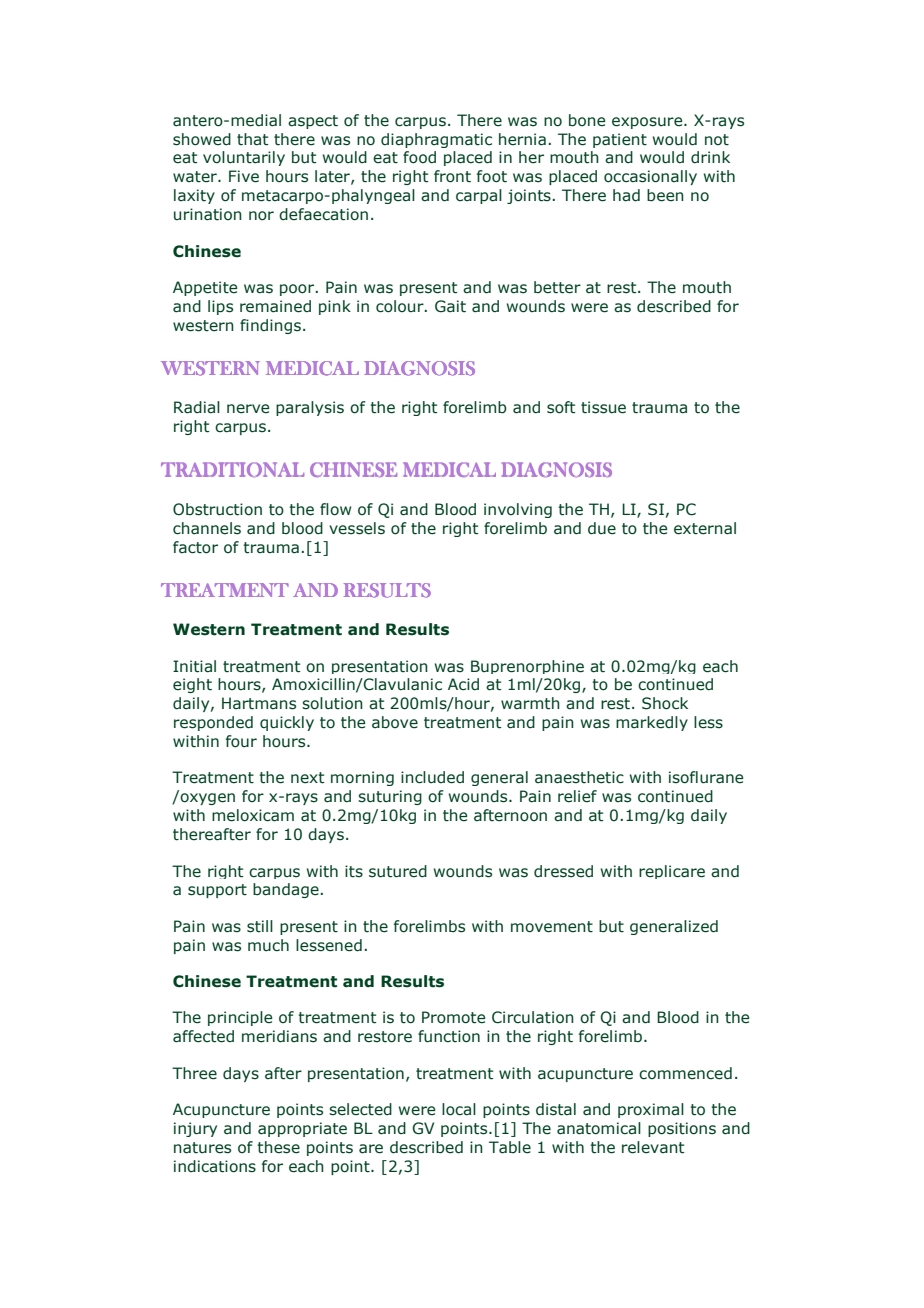  I want to click on meloxicam, so click(253, 815).
